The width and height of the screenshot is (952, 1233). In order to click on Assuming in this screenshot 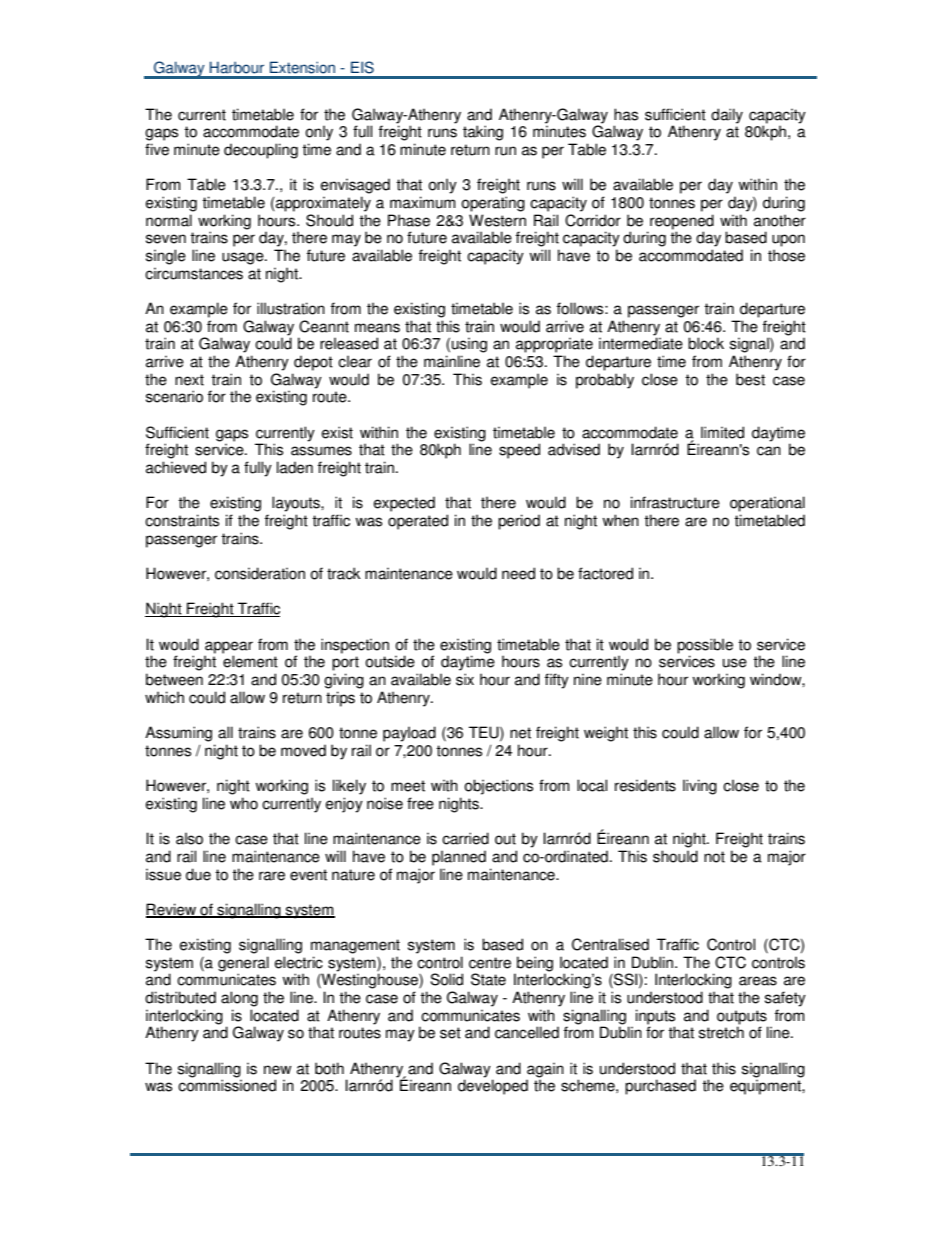, I will do `click(178, 734)`.
